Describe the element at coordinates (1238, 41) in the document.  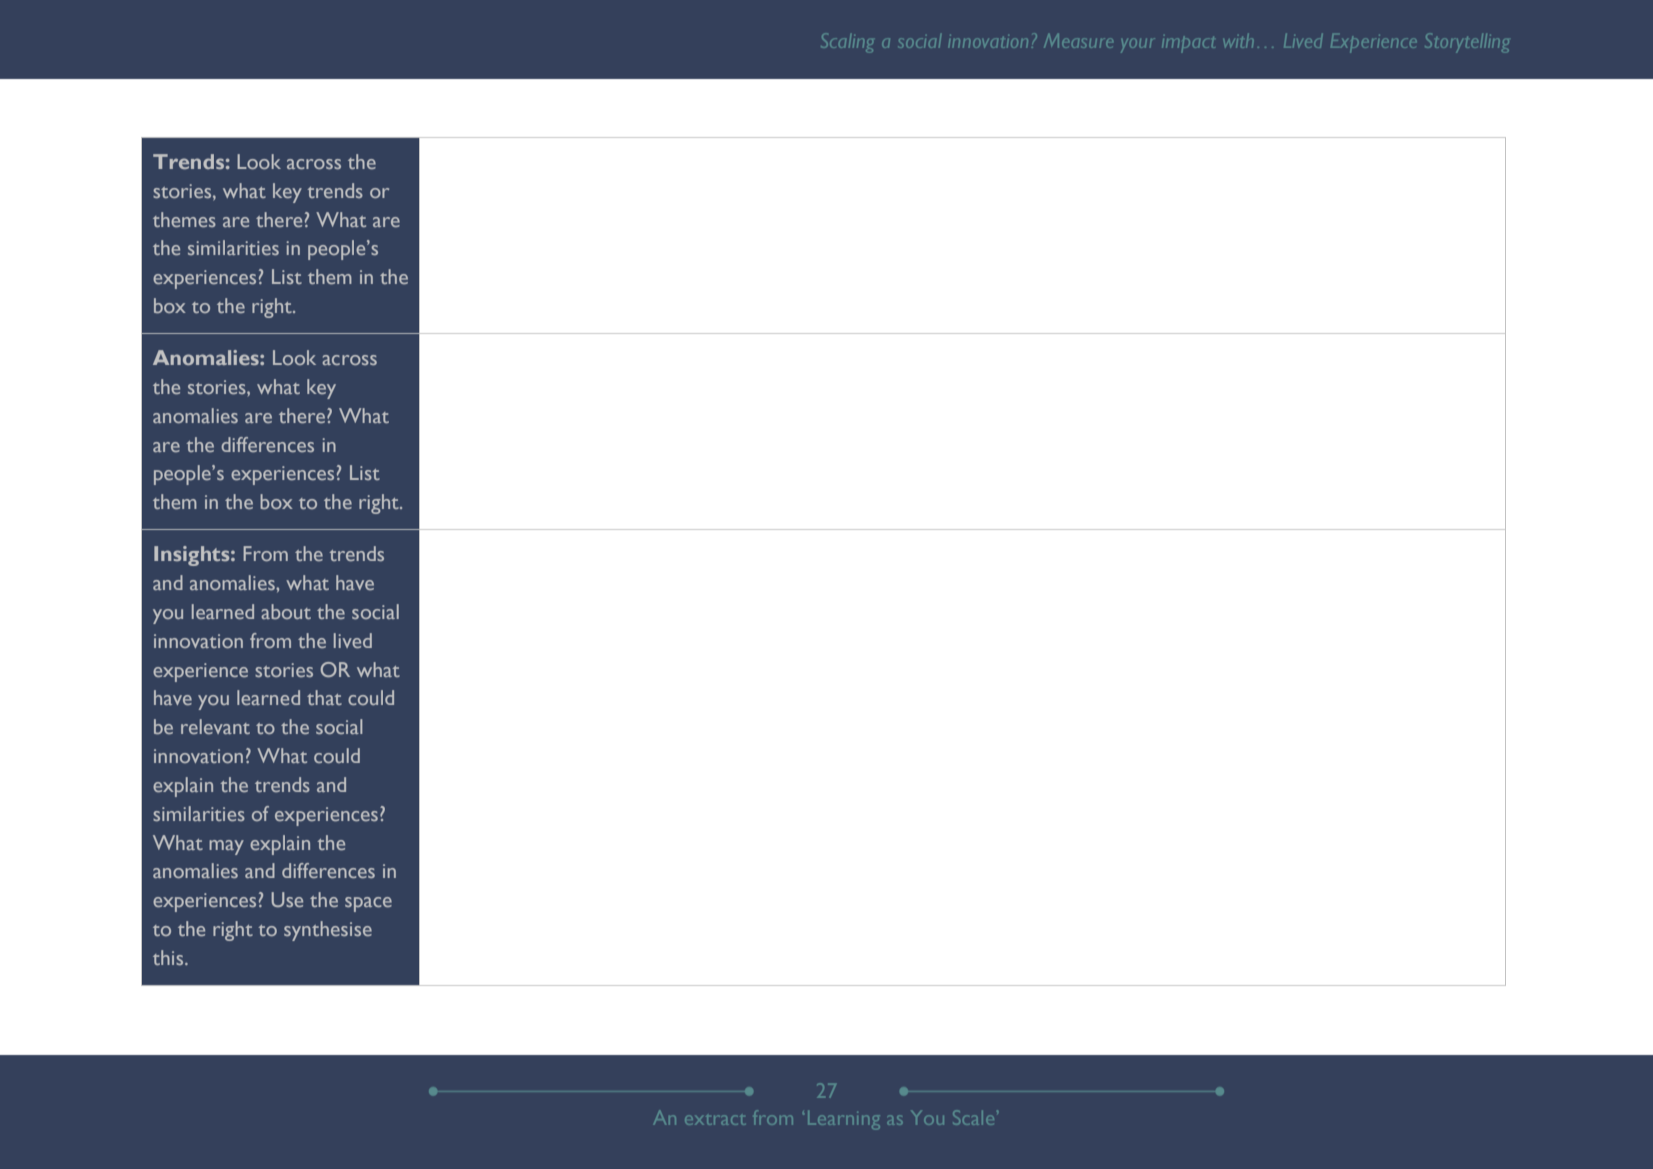
I see `with` at that location.
